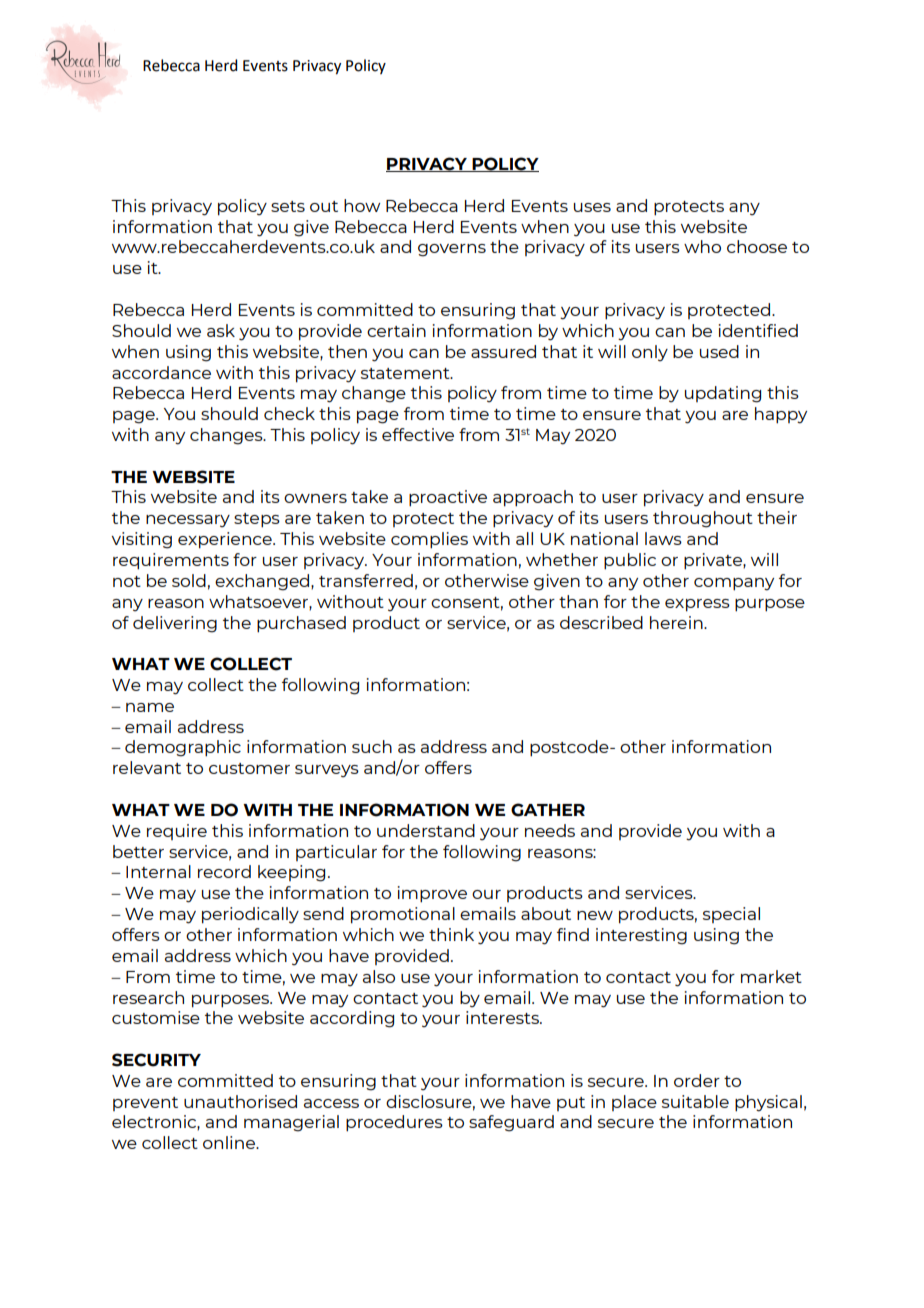 The image size is (924, 1308). I want to click on sets, so click(288, 206).
